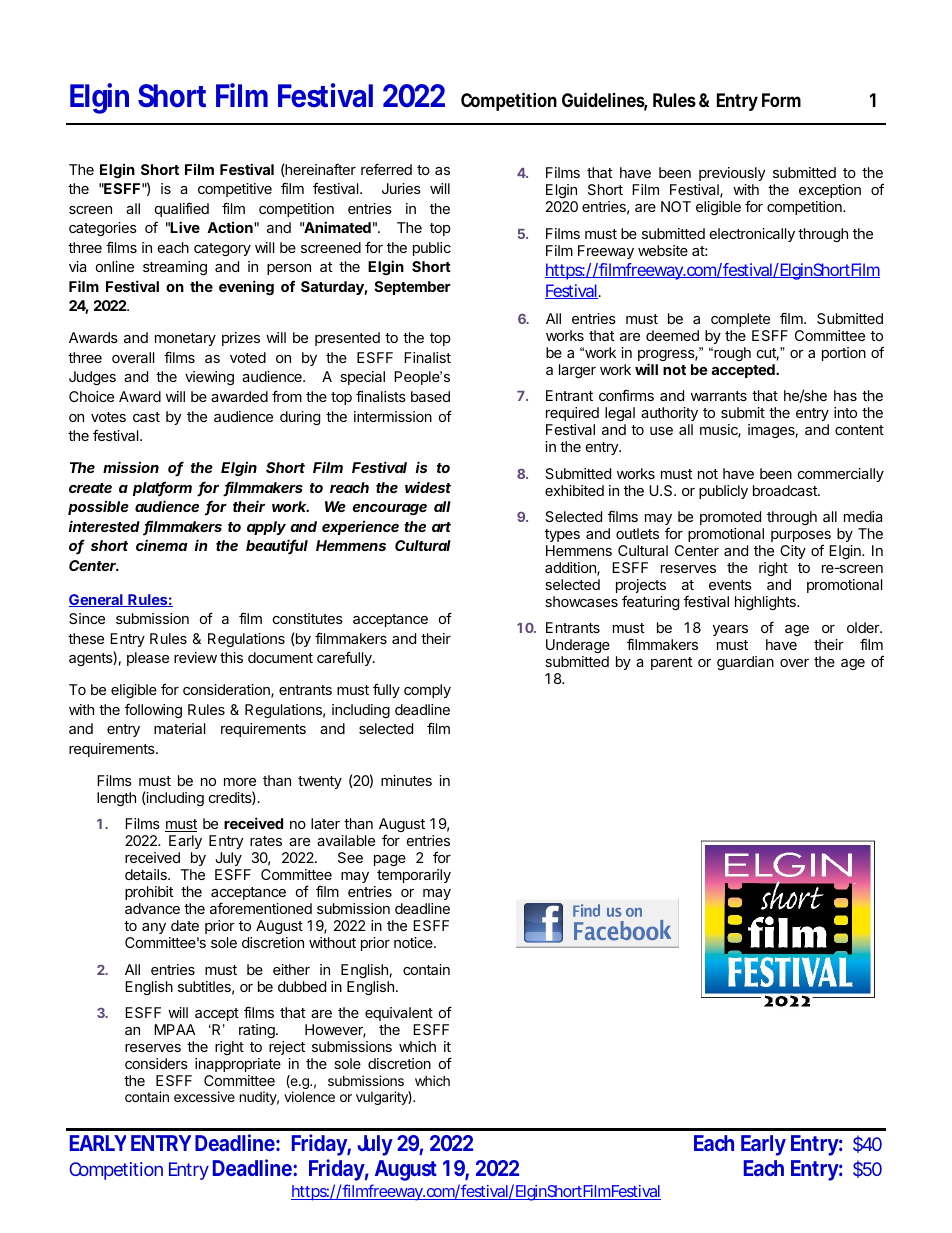 This document has height=1233, width=952. Describe the element at coordinates (745, 663) in the document. I see `guardian` at that location.
